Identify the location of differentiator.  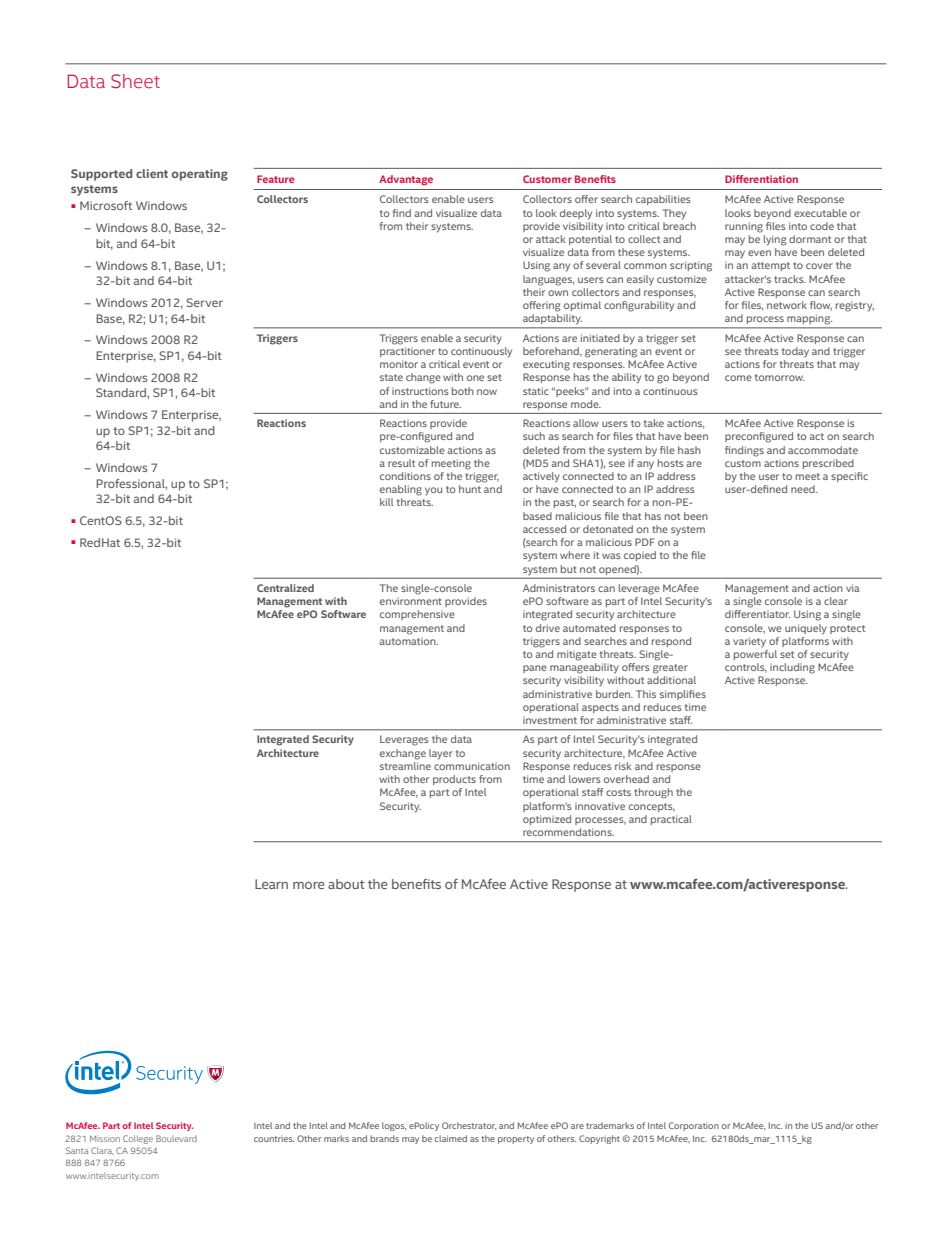
(757, 614).
